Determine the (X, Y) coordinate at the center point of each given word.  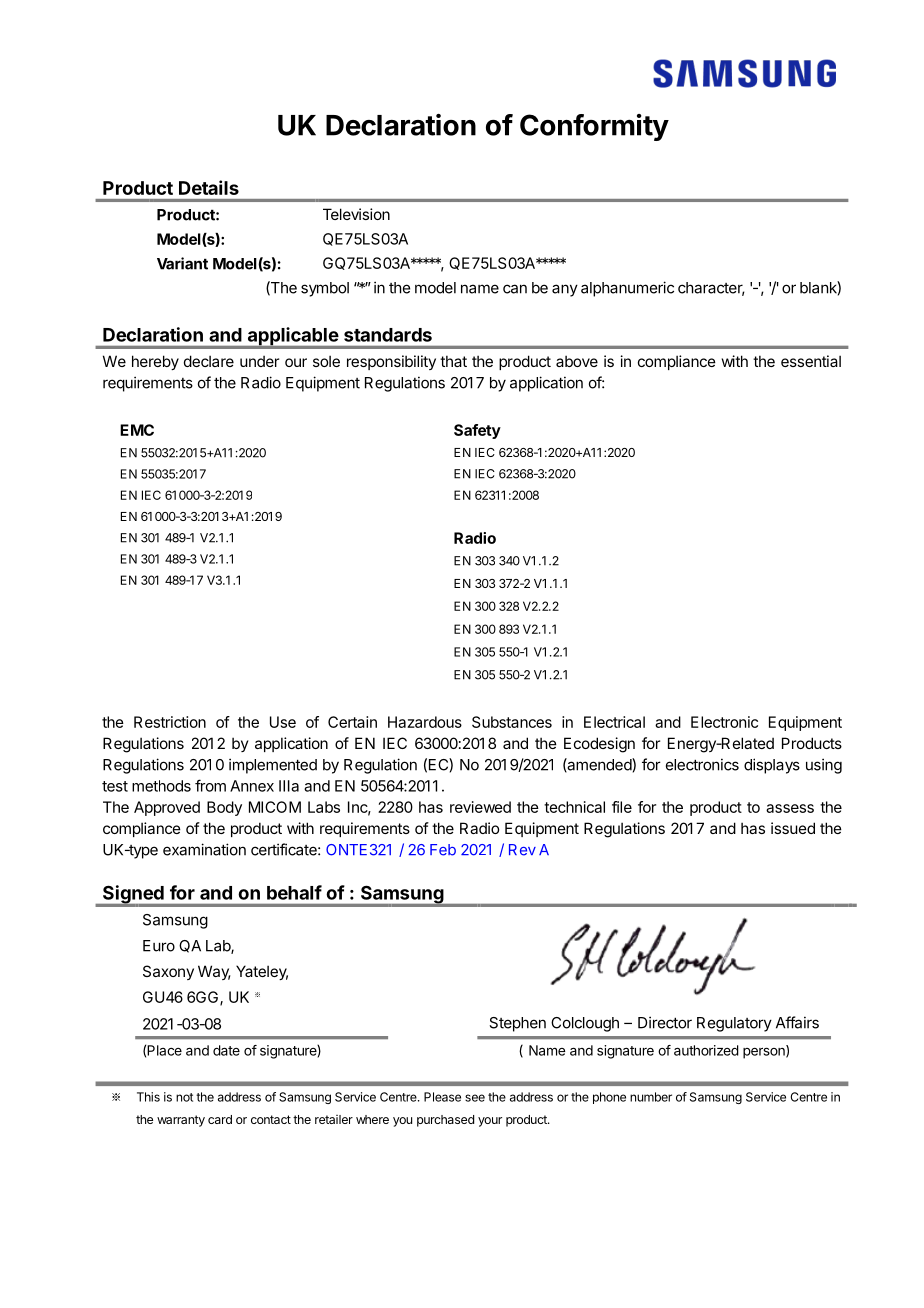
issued (793, 828)
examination (204, 849)
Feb (443, 850)
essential (811, 361)
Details (209, 187)
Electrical (614, 722)
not (184, 1097)
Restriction (170, 722)
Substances (512, 722)
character (711, 289)
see (475, 1098)
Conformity (594, 127)
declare (209, 361)
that (453, 361)
